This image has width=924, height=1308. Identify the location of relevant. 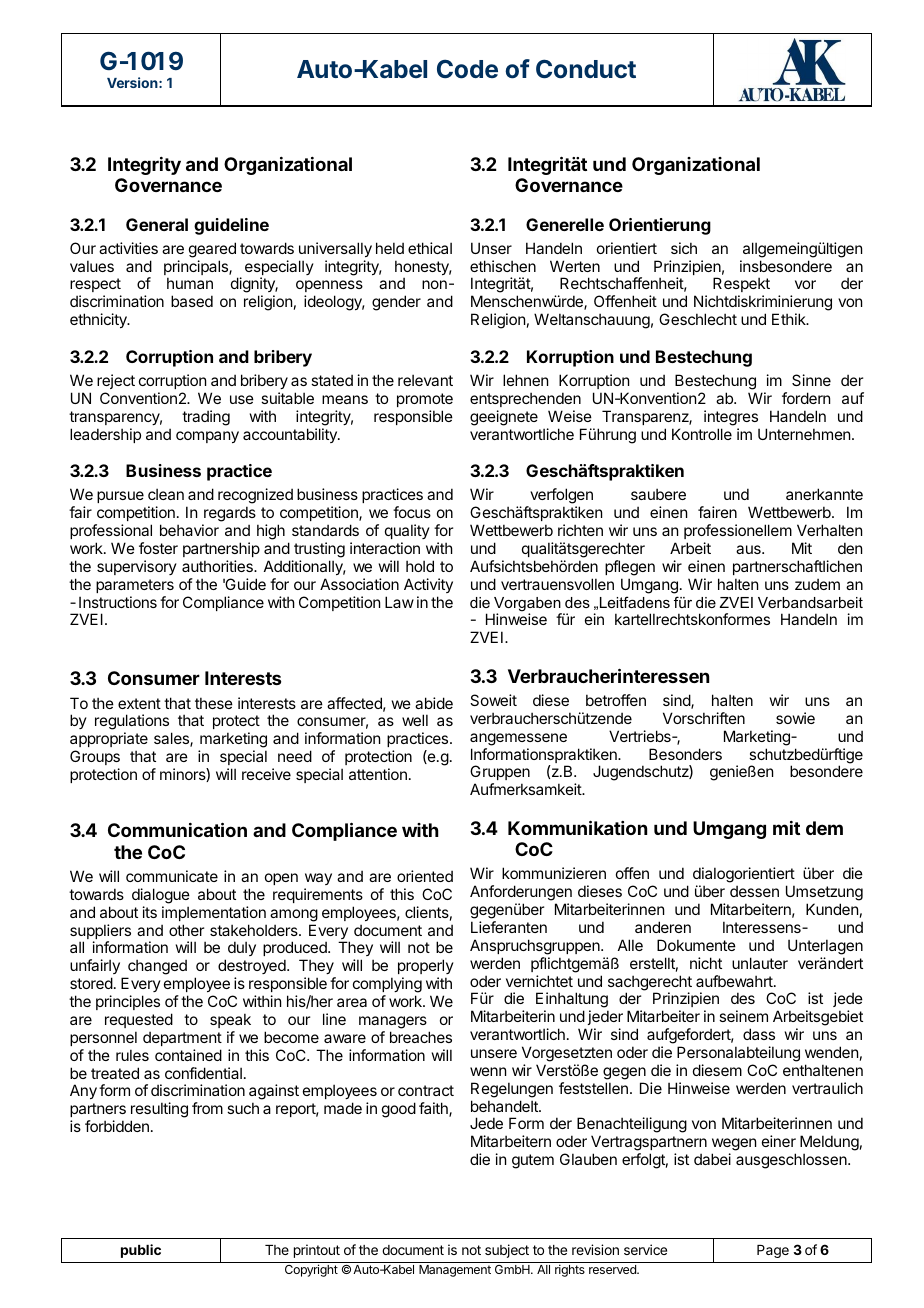
(425, 380).
